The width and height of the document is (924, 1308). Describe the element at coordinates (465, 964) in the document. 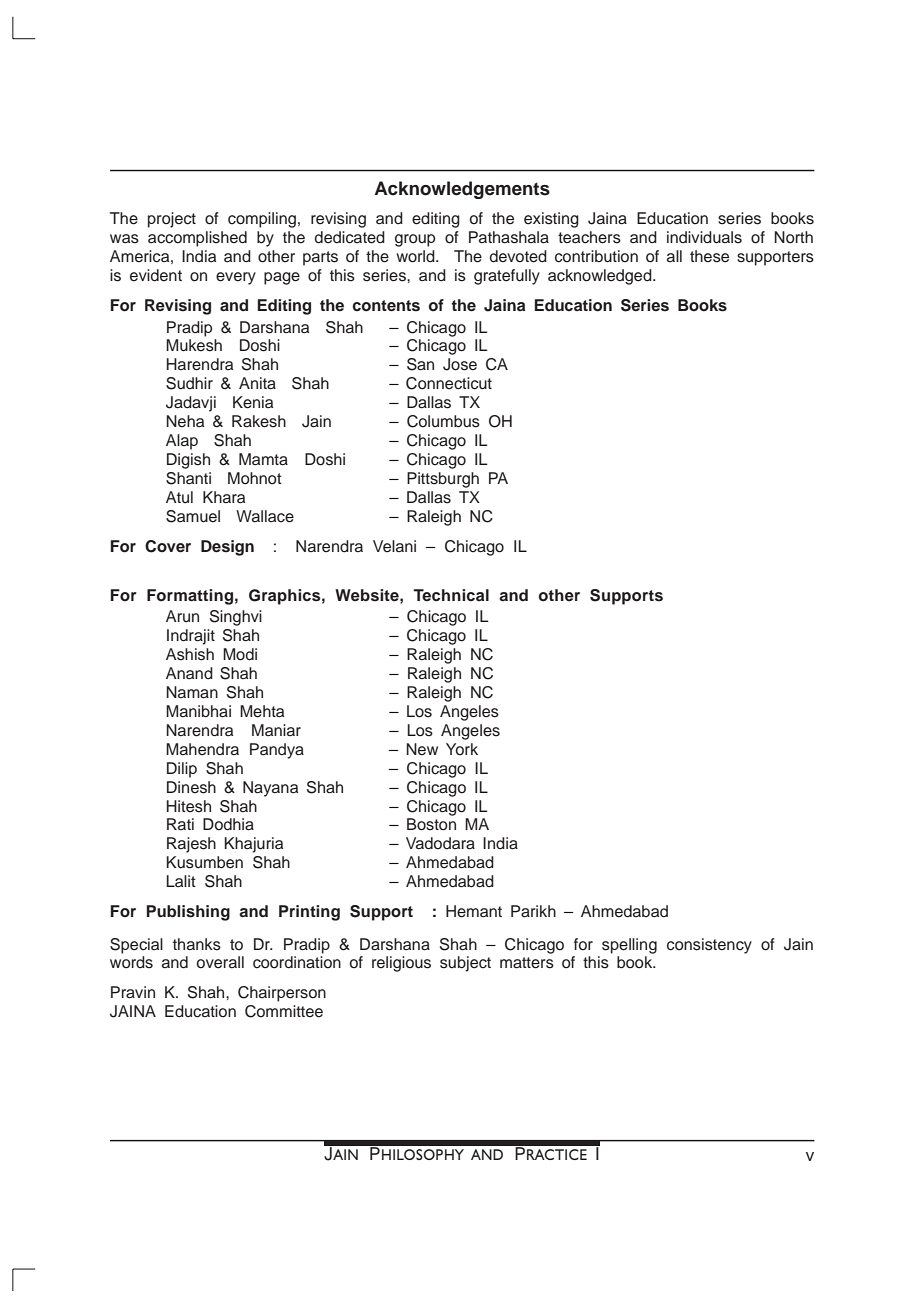

I see `subject` at that location.
